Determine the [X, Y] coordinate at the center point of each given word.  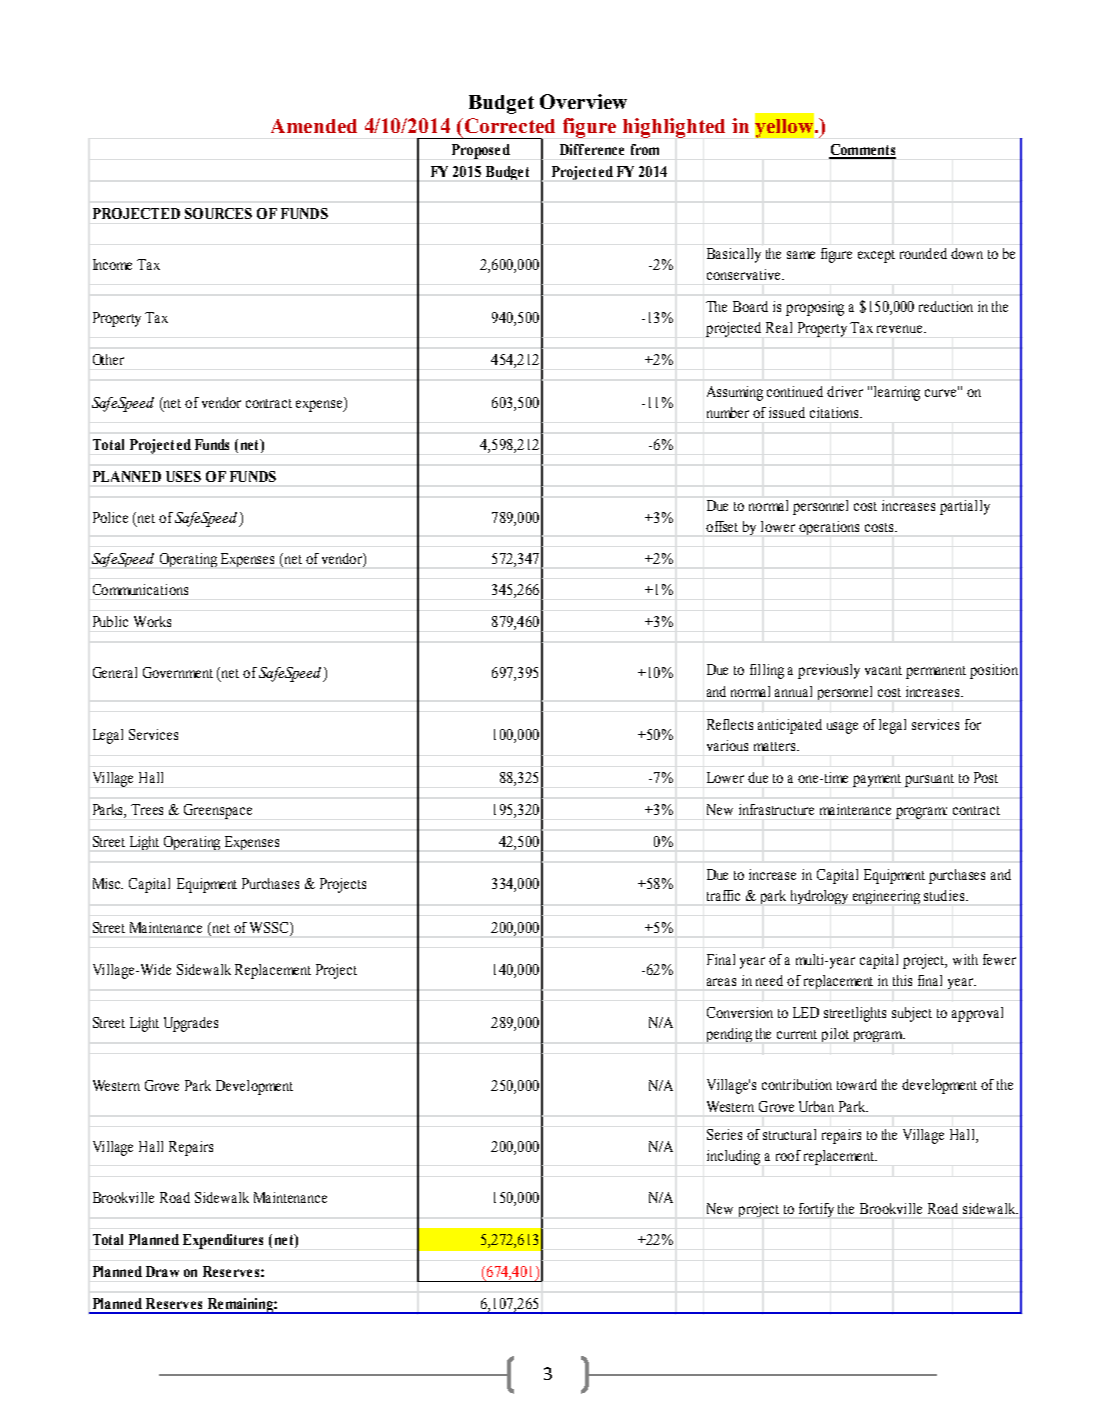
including [733, 1157]
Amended [314, 126]
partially [965, 507]
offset [722, 526]
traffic [723, 895]
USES [183, 476]
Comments [862, 151]
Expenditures [223, 1241]
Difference [592, 149]
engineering [886, 897]
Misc [108, 883]
